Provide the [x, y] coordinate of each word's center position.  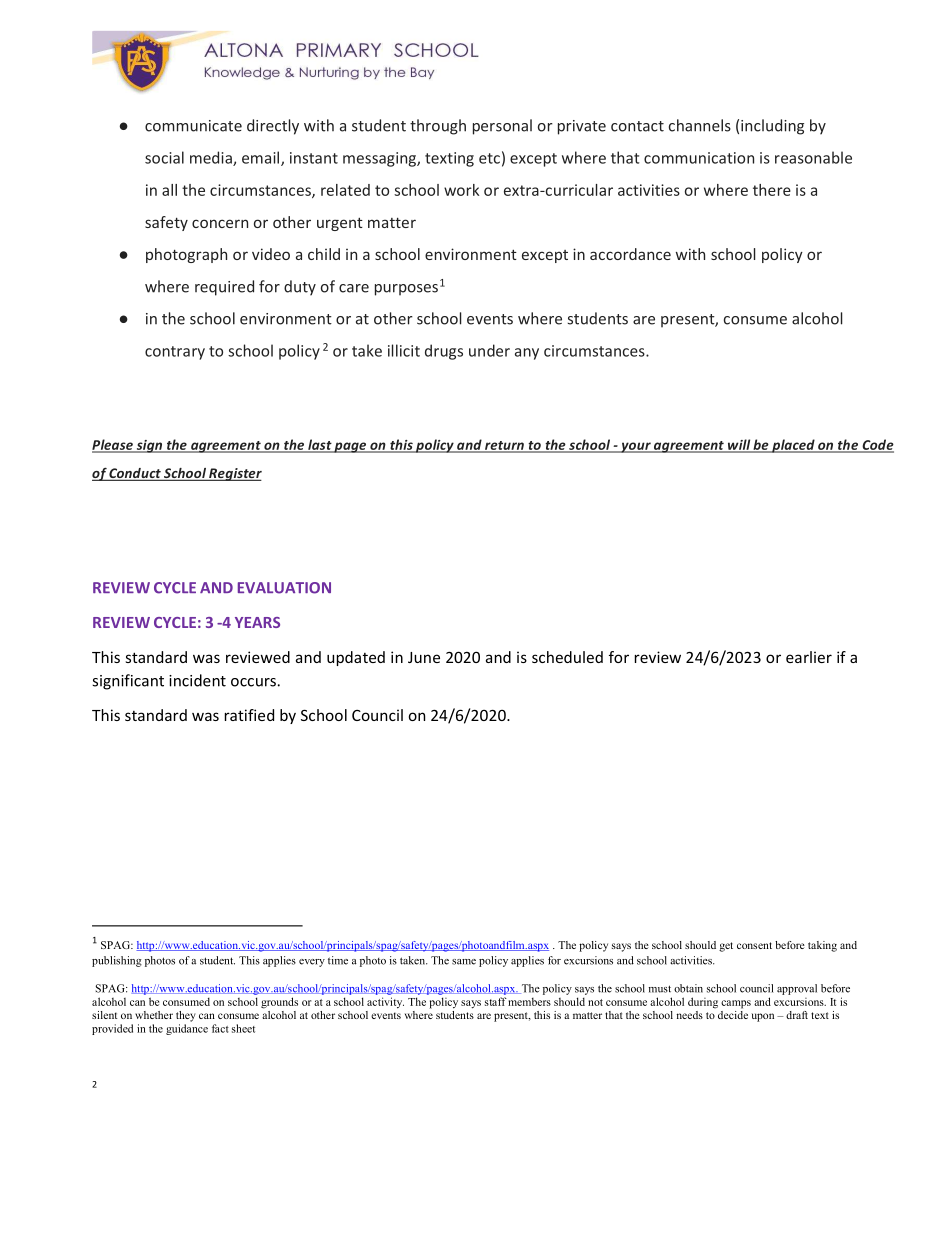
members [529, 1002]
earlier [809, 657]
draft [797, 1015]
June [424, 657]
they [186, 1016]
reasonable [813, 157]
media [212, 158]
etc [489, 158]
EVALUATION [284, 588]
